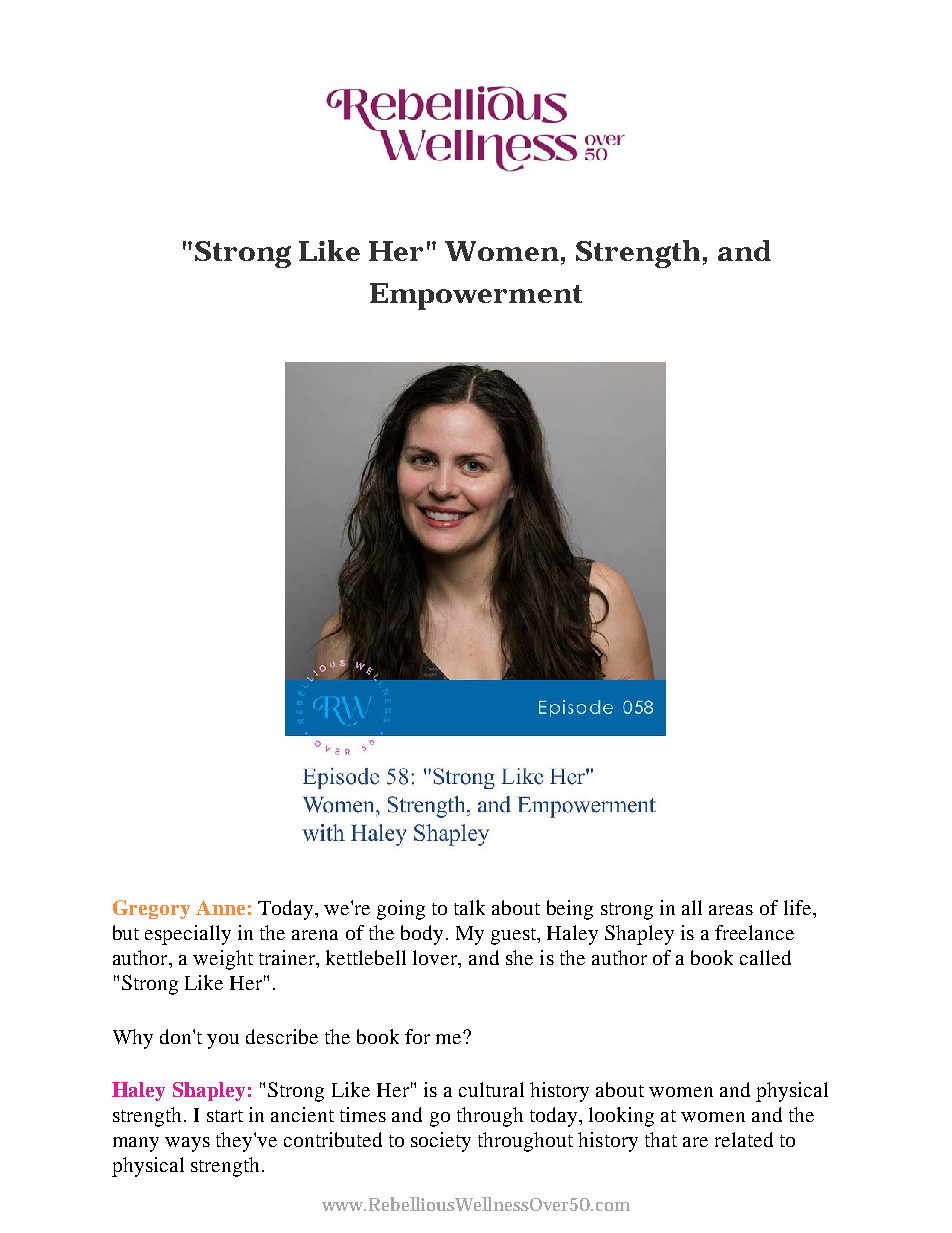 The width and height of the screenshot is (952, 1233). I want to click on areas, so click(731, 910).
